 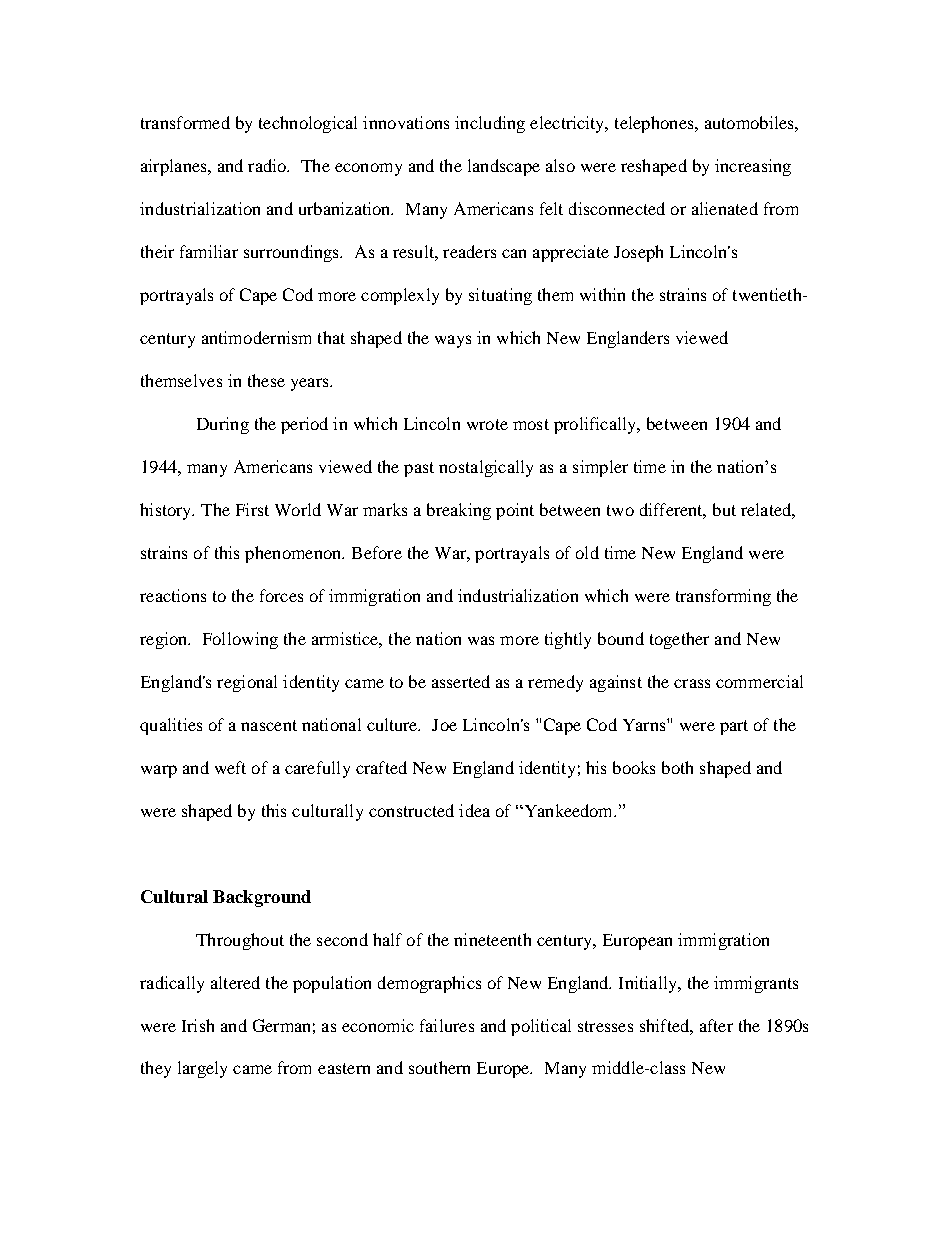 I want to click on ways, so click(x=453, y=341).
